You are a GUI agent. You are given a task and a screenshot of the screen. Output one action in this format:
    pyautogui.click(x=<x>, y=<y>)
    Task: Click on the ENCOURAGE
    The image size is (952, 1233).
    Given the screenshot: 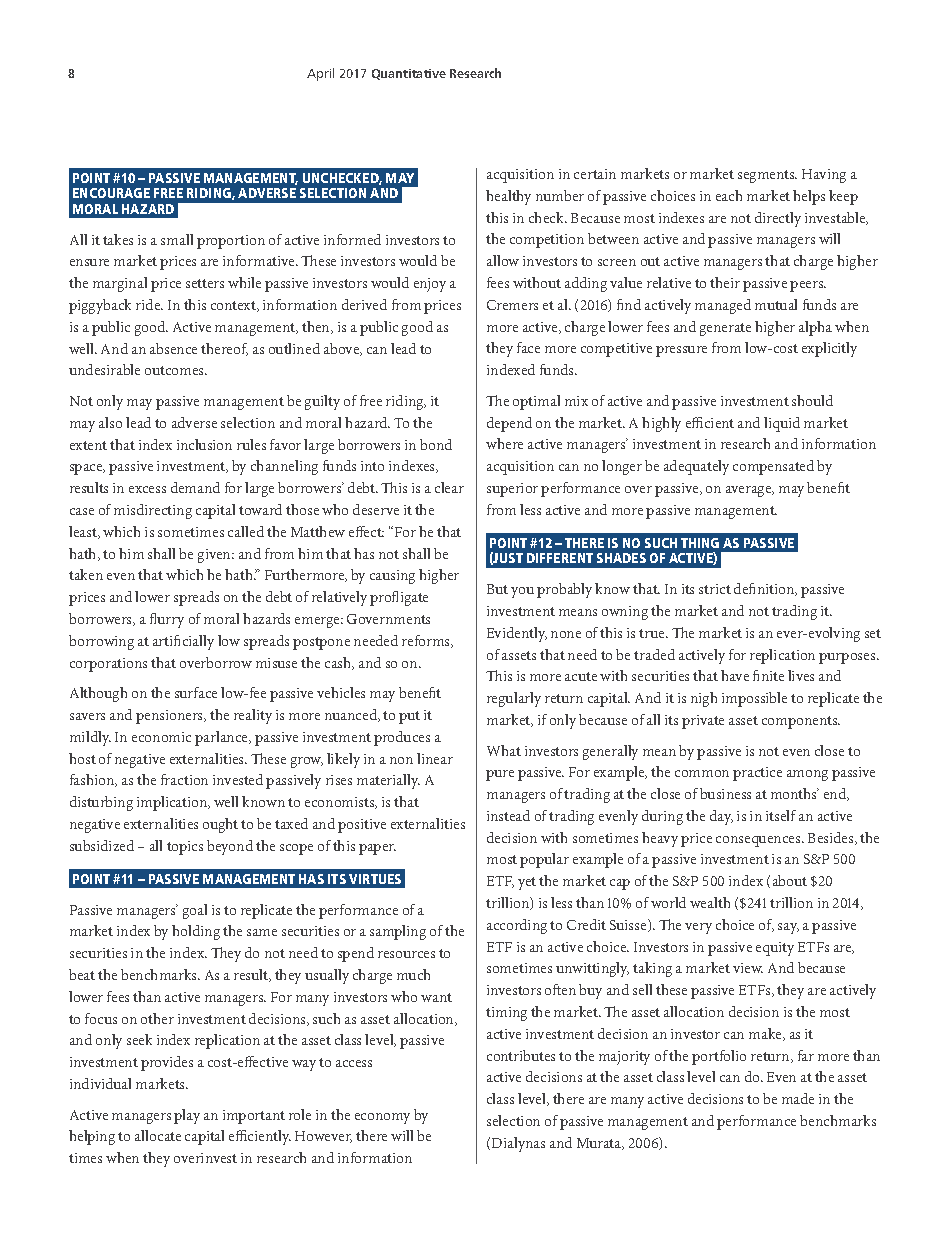 What is the action you would take?
    pyautogui.click(x=111, y=193)
